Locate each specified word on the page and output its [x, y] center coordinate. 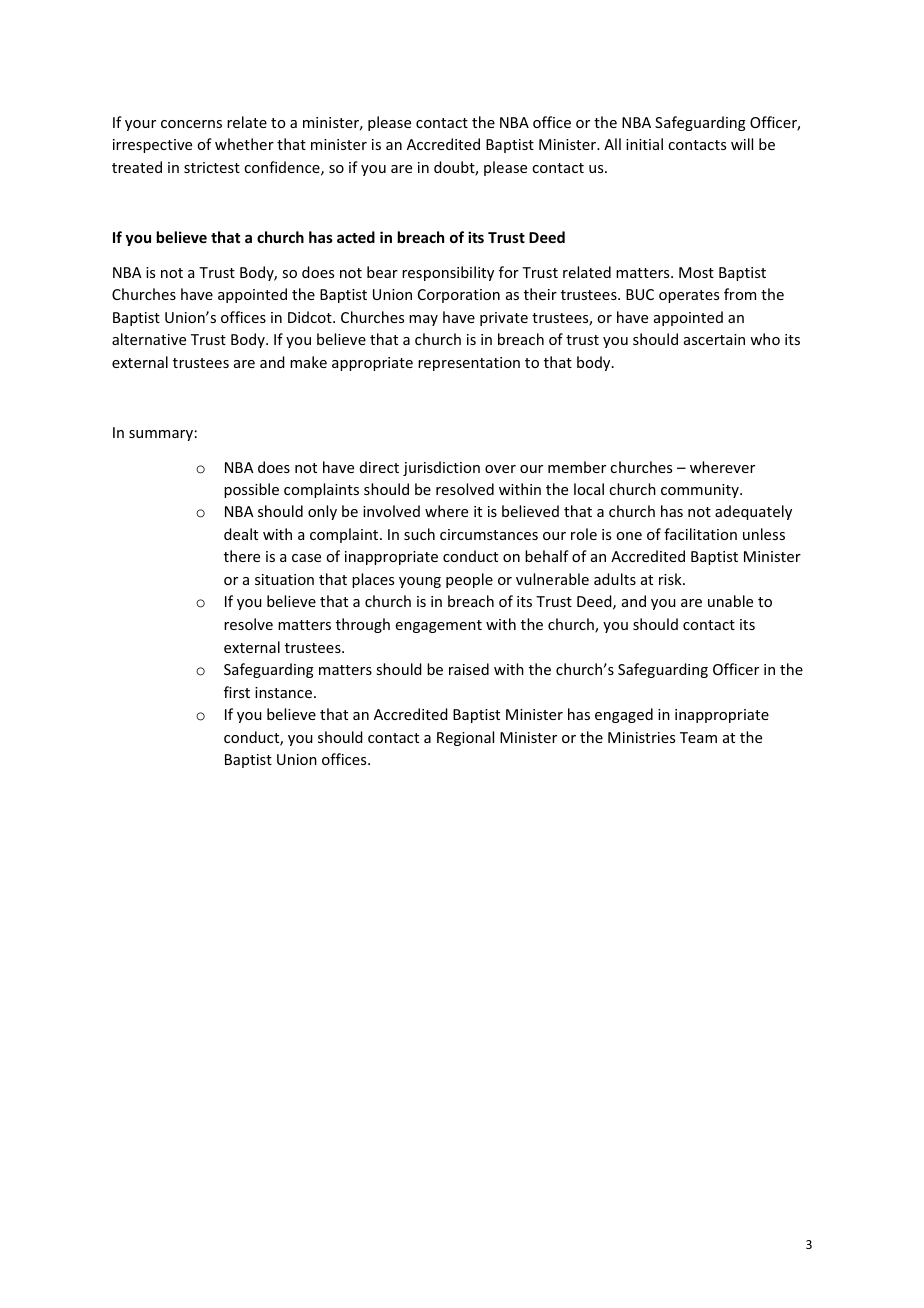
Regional [465, 738]
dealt [241, 534]
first [237, 692]
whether [244, 144]
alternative [149, 339]
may [423, 320]
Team [698, 737]
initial [644, 144]
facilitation [700, 534]
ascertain [714, 339]
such [419, 534]
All [612, 144]
